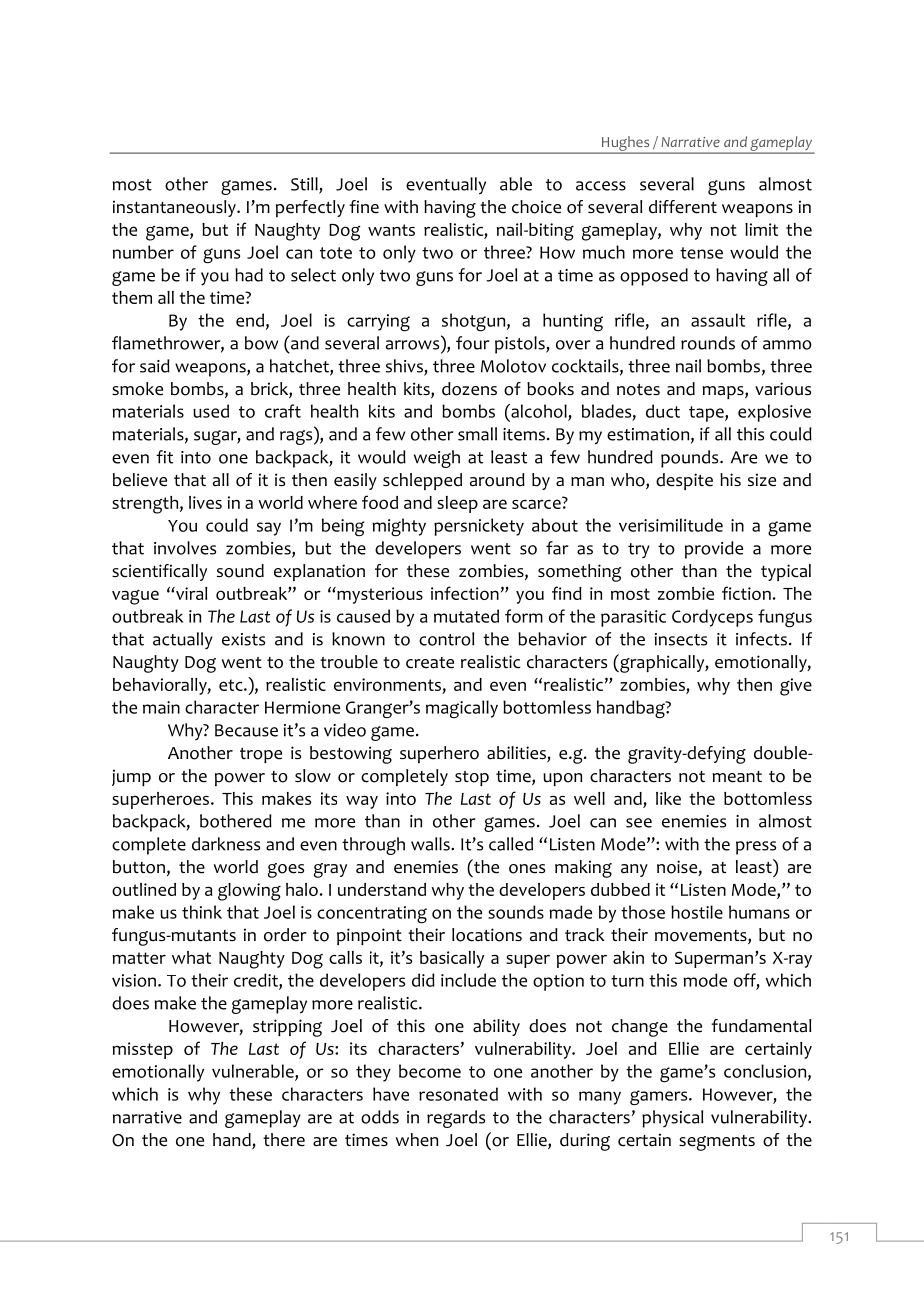 The width and height of the screenshot is (924, 1308). Describe the element at coordinates (175, 208) in the screenshot. I see `instantaneously` at that location.
